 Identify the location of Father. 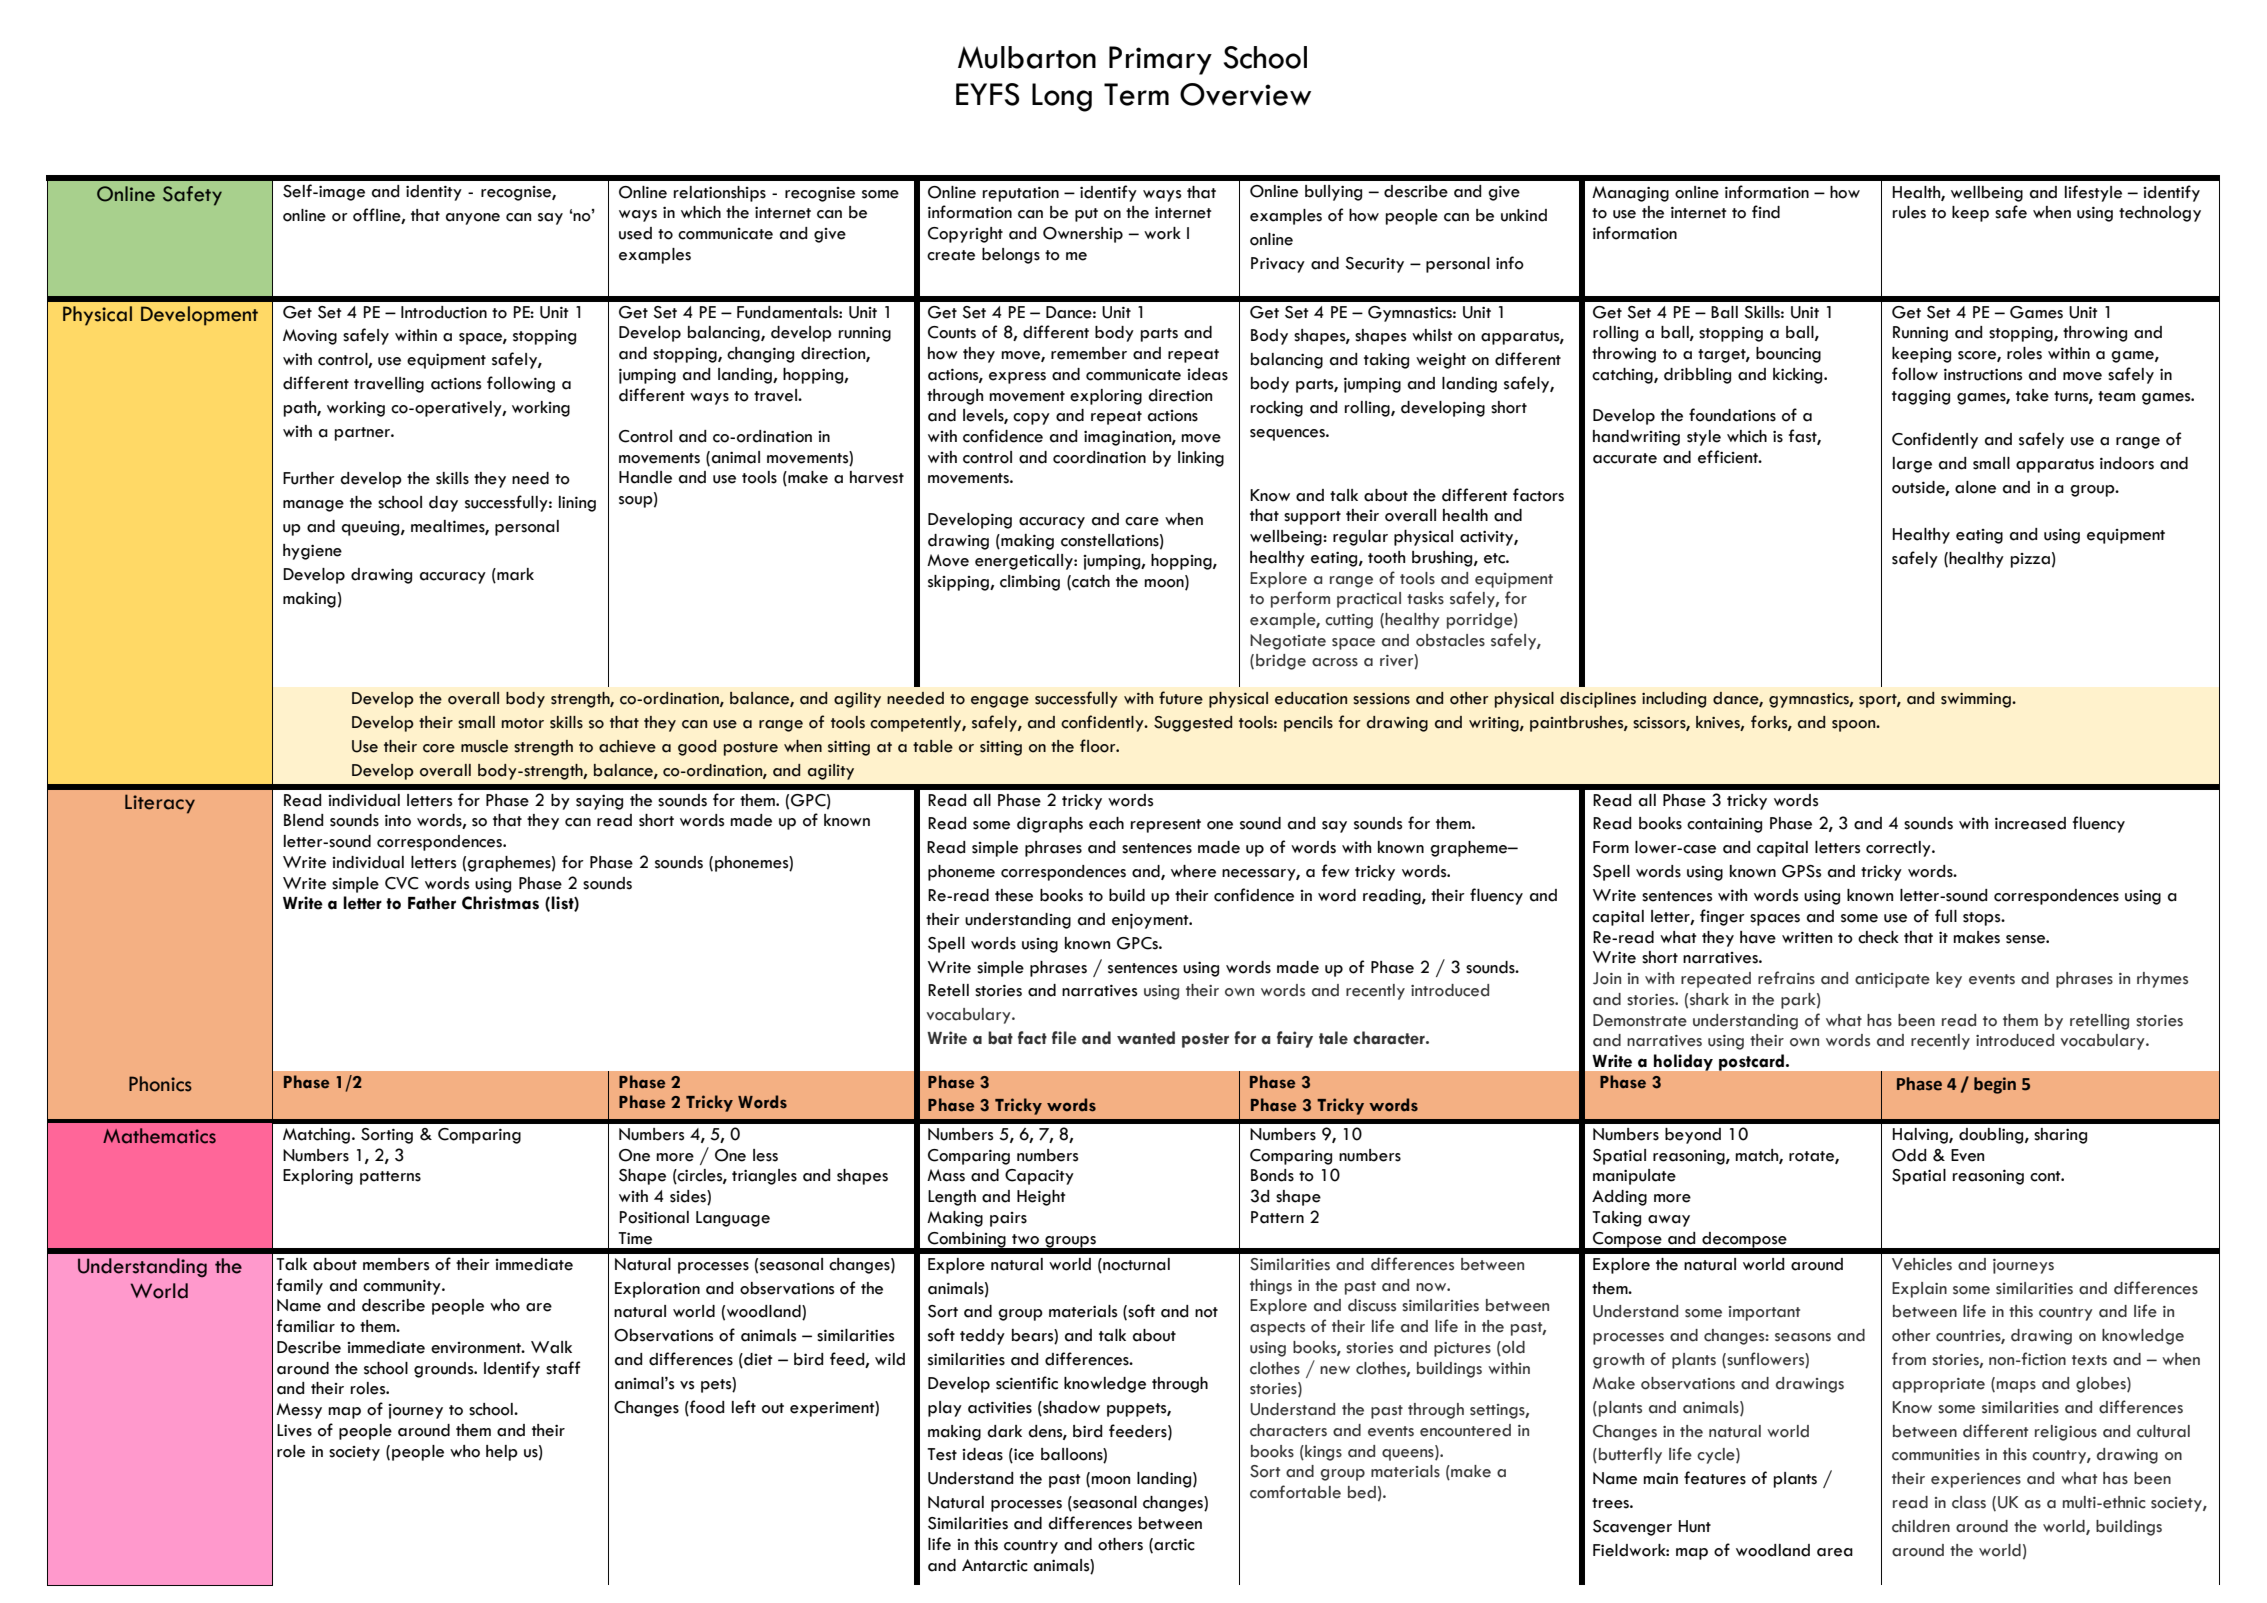
(432, 903).
